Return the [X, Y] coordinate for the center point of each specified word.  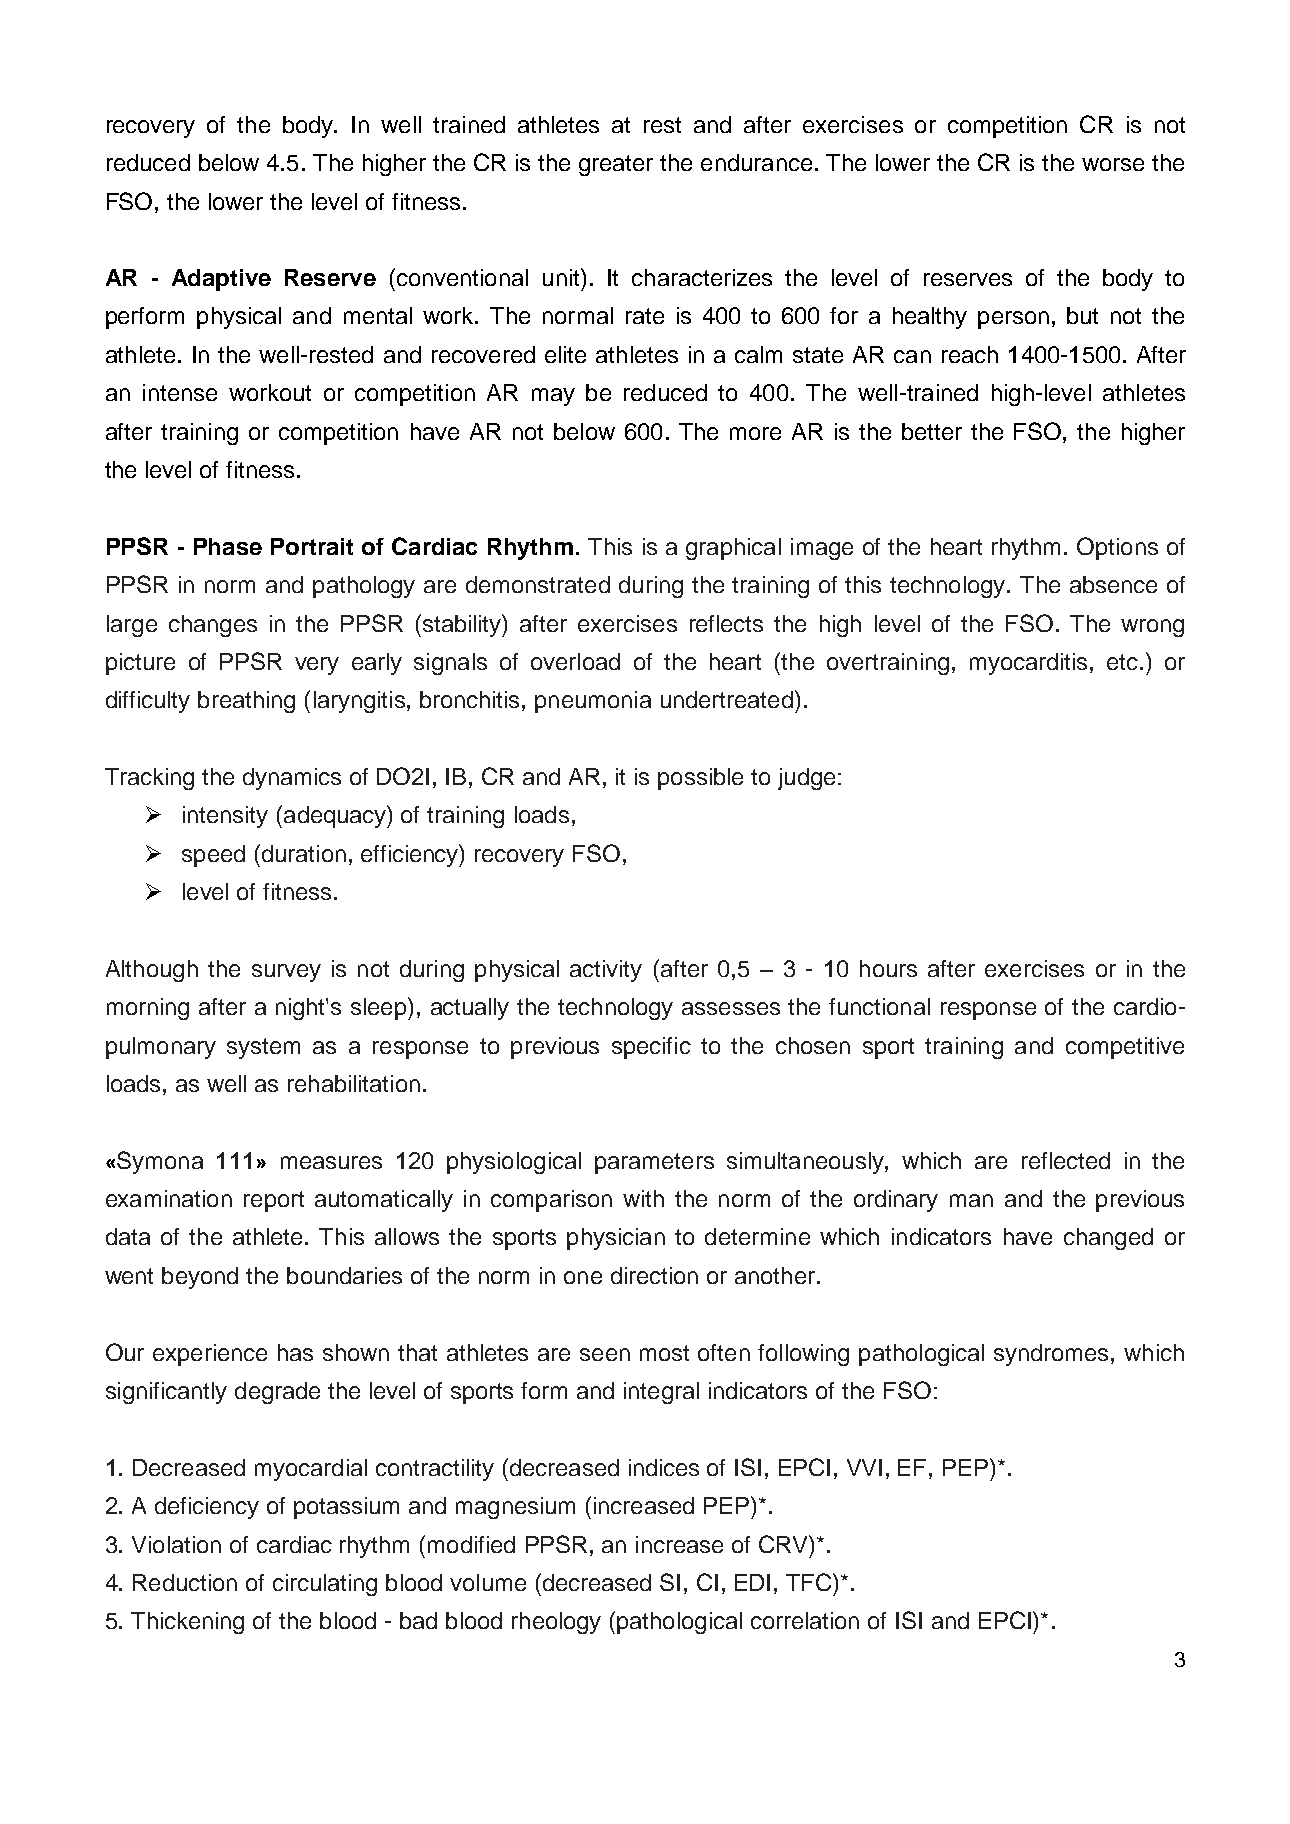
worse [1113, 164]
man [971, 1200]
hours [888, 968]
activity [606, 971]
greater [616, 165]
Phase [228, 546]
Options [1117, 548]
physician [616, 1239]
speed [213, 856]
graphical [733, 549]
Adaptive [221, 280]
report [274, 1201]
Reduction [185, 1582]
